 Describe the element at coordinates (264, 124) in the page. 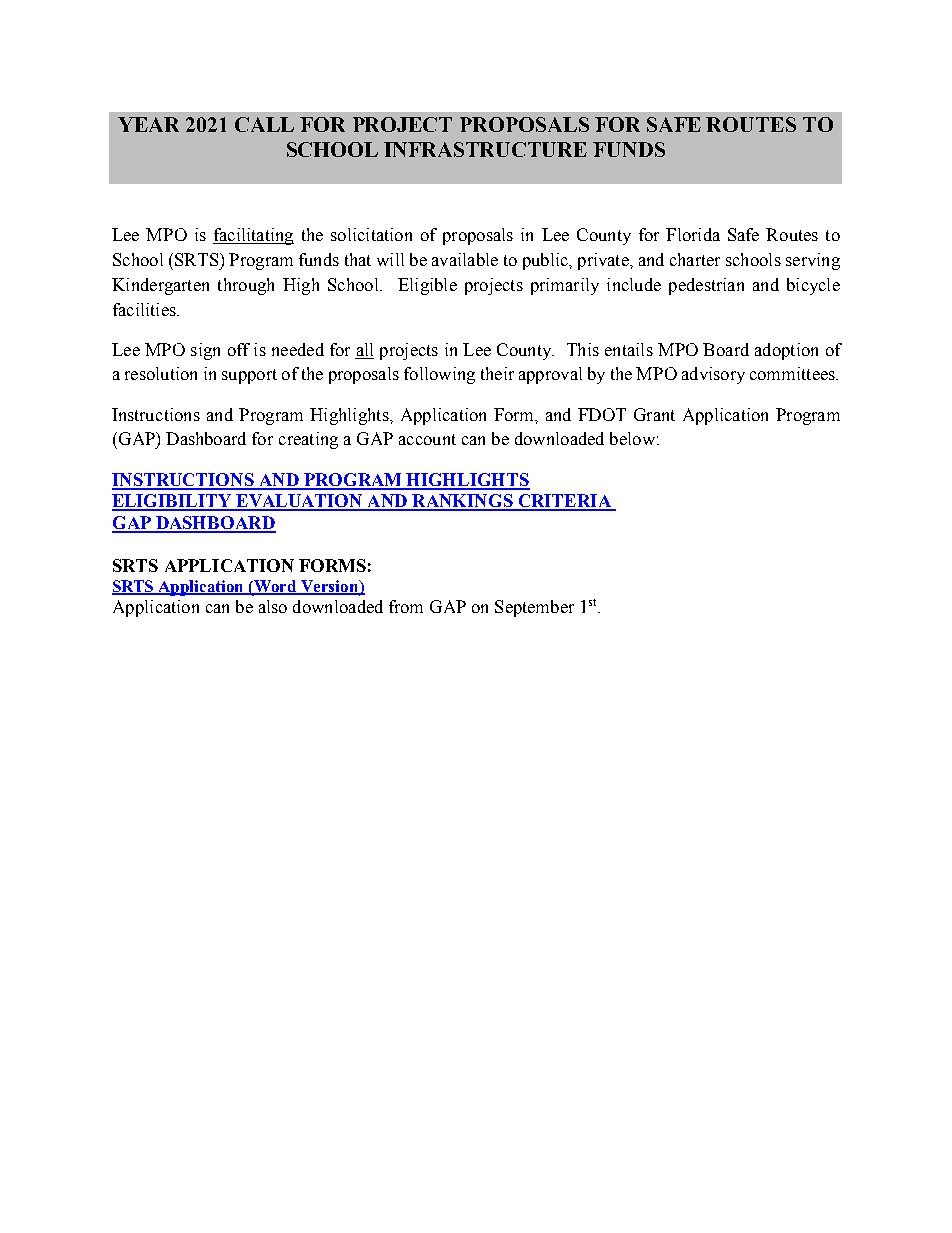

I see `CALL` at that location.
